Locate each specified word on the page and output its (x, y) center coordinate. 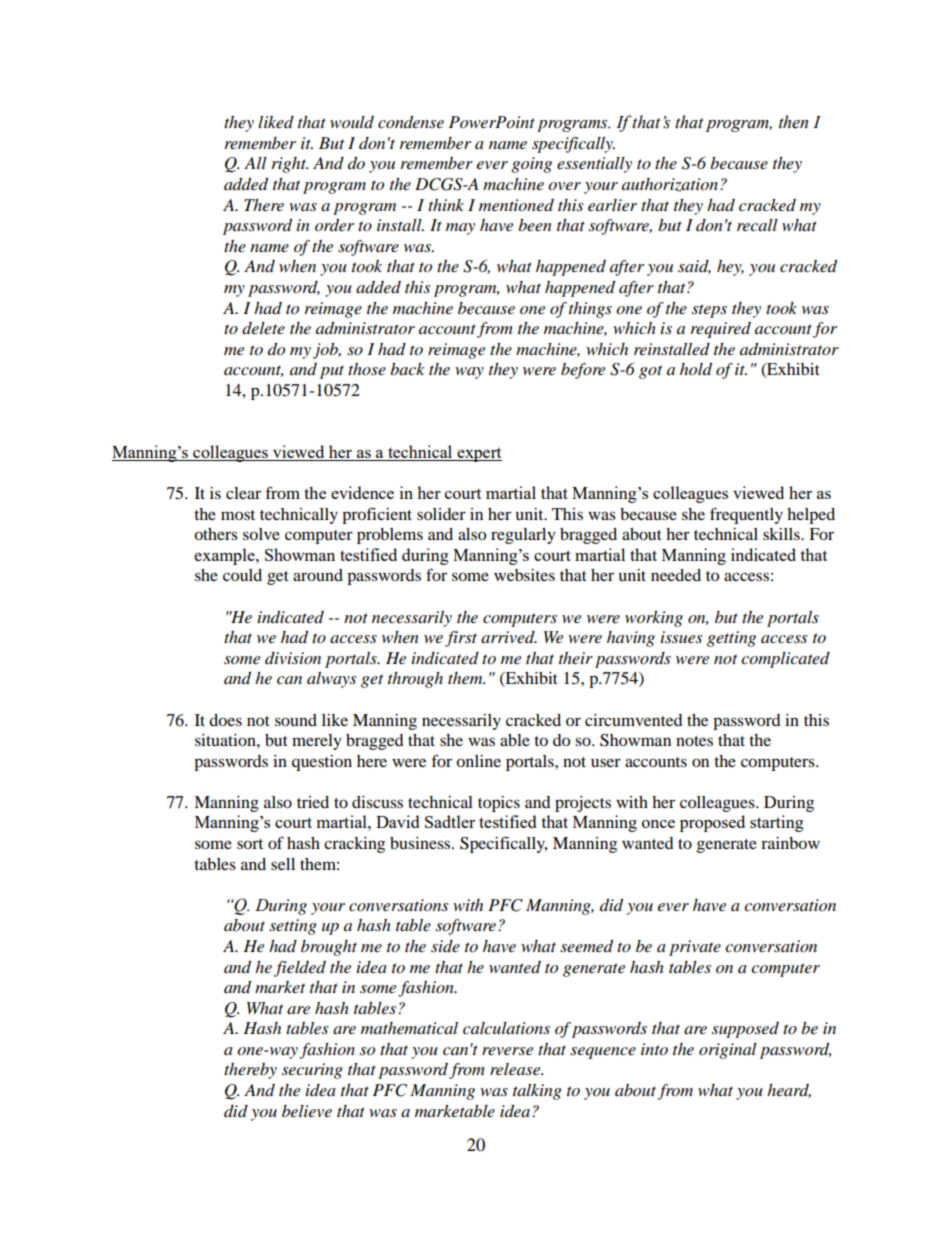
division (293, 658)
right (290, 165)
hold (696, 369)
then (793, 122)
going (531, 165)
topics (499, 804)
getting (731, 639)
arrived (509, 637)
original (728, 1051)
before (583, 371)
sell (283, 864)
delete (263, 328)
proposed (712, 823)
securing (312, 1071)
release (516, 1069)
